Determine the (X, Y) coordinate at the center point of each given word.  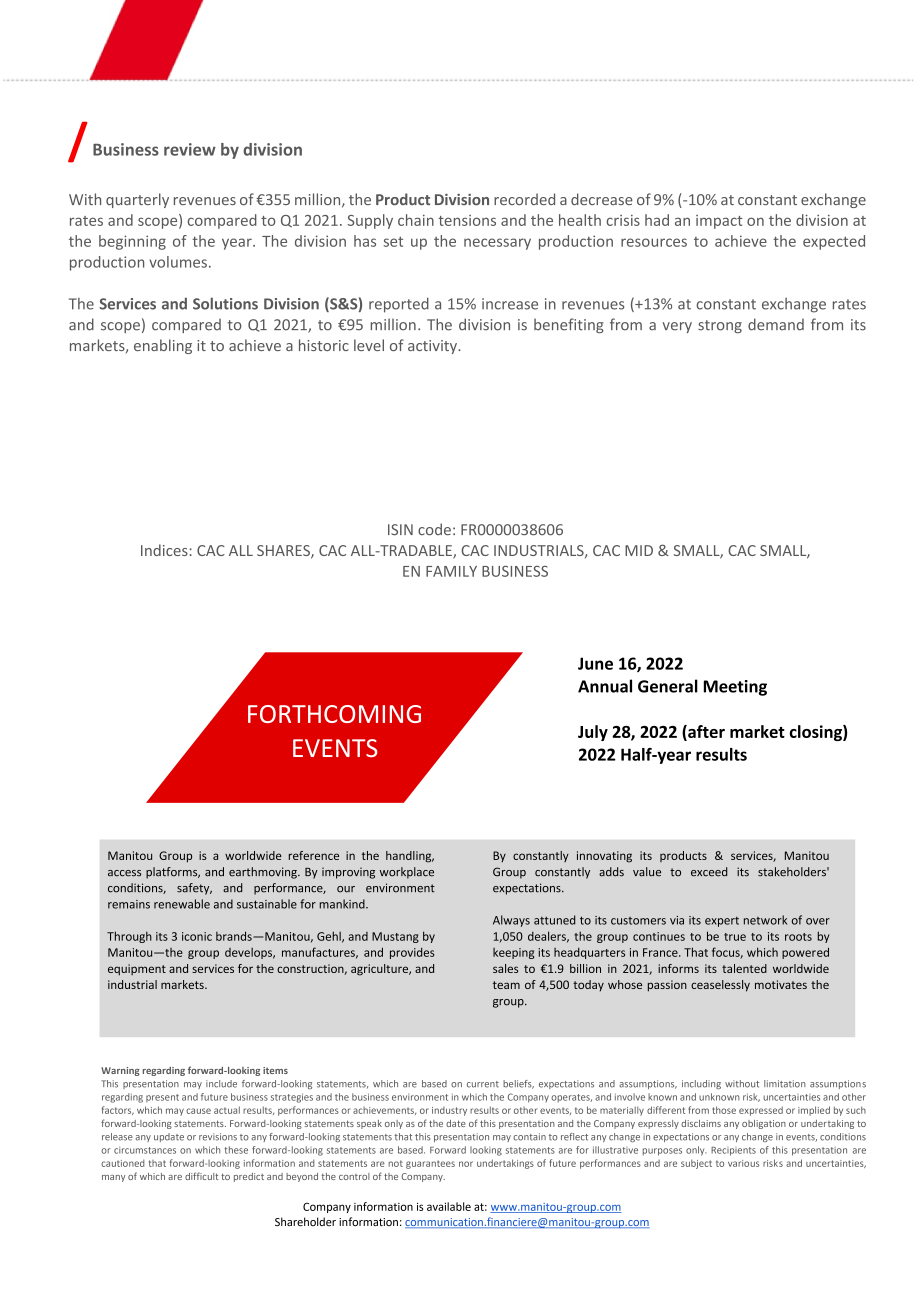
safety (194, 889)
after (705, 732)
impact (719, 222)
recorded (524, 199)
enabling (163, 346)
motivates (781, 984)
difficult (202, 1176)
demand (776, 324)
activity (433, 347)
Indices (164, 550)
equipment (137, 970)
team (506, 985)
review (190, 149)
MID (639, 550)
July (593, 733)
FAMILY (451, 571)
